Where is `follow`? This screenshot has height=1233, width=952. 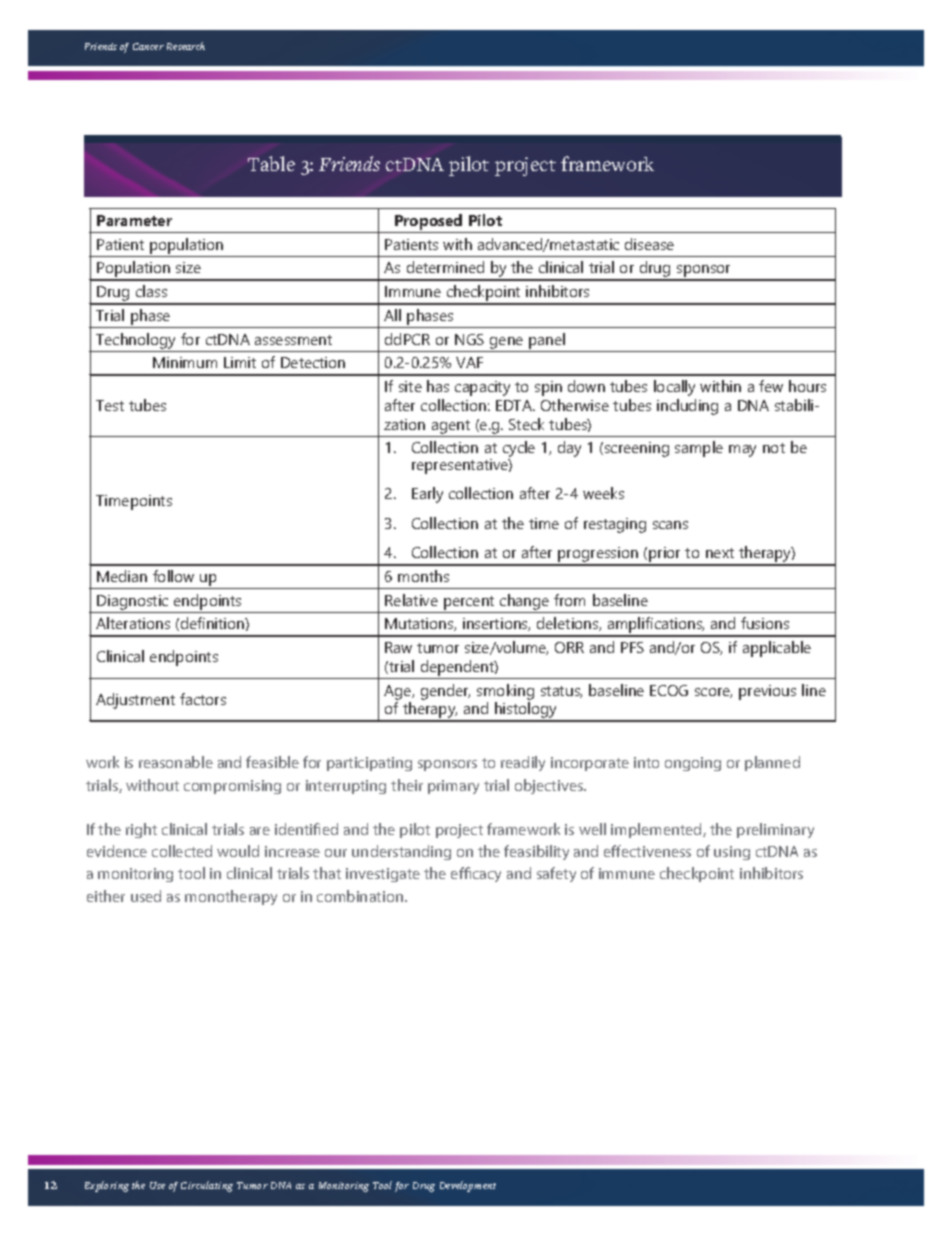 follow is located at coordinates (173, 576).
